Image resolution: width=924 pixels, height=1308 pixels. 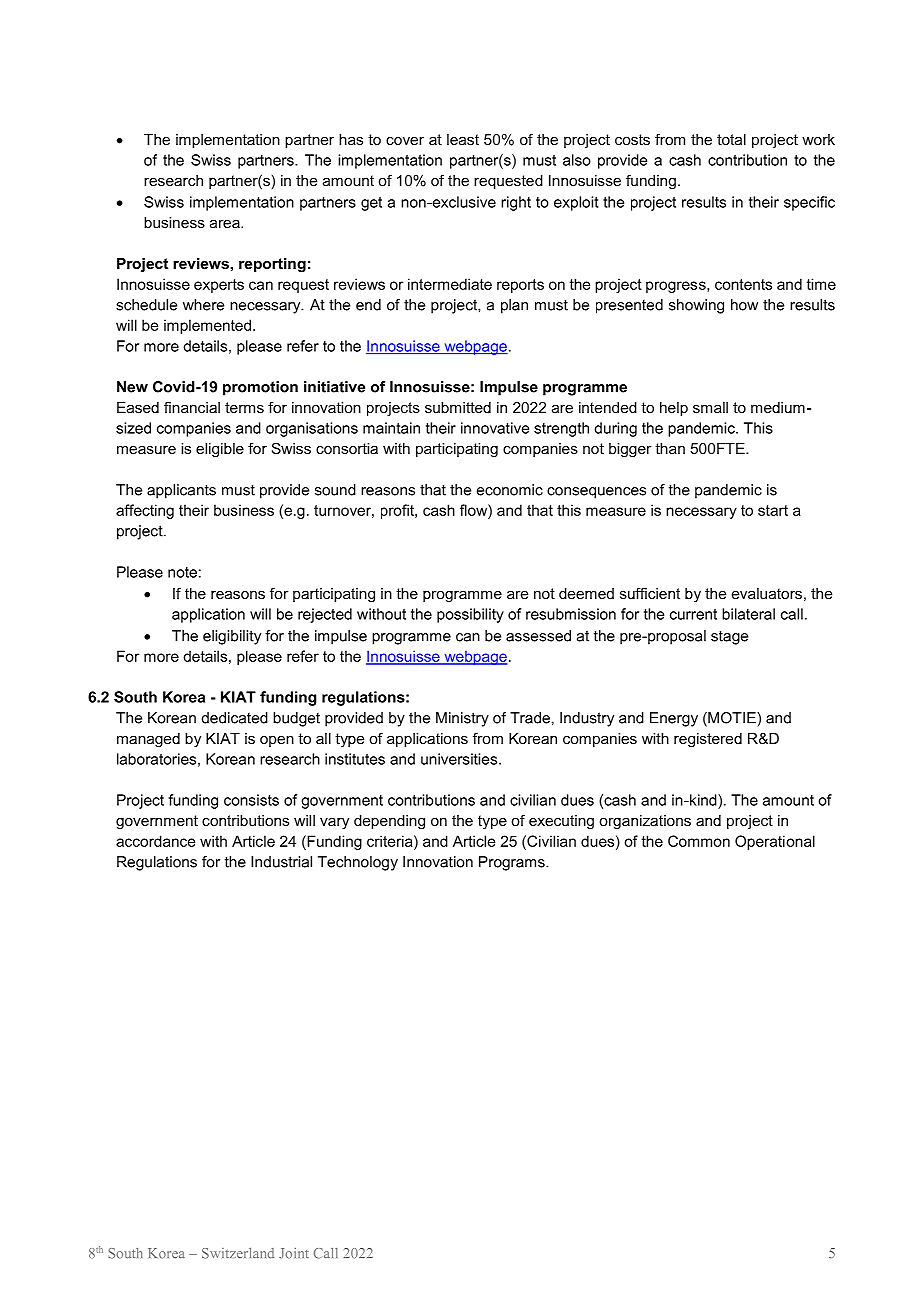 What do you see at coordinates (281, 862) in the image?
I see `Industrial` at bounding box center [281, 862].
